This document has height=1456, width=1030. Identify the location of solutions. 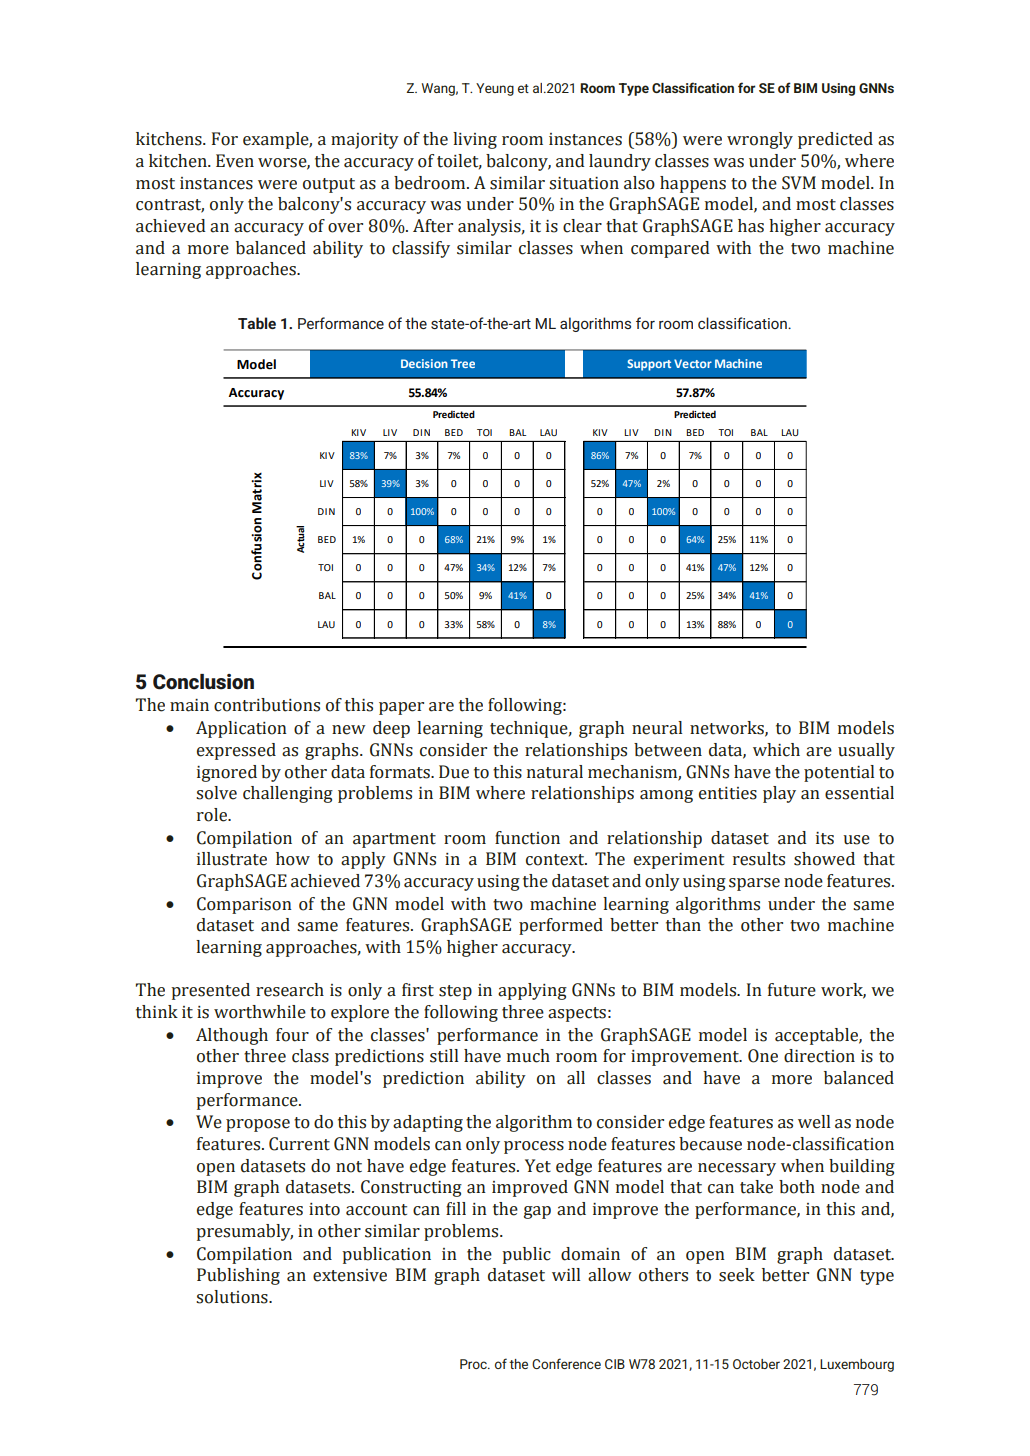
(233, 1297).
